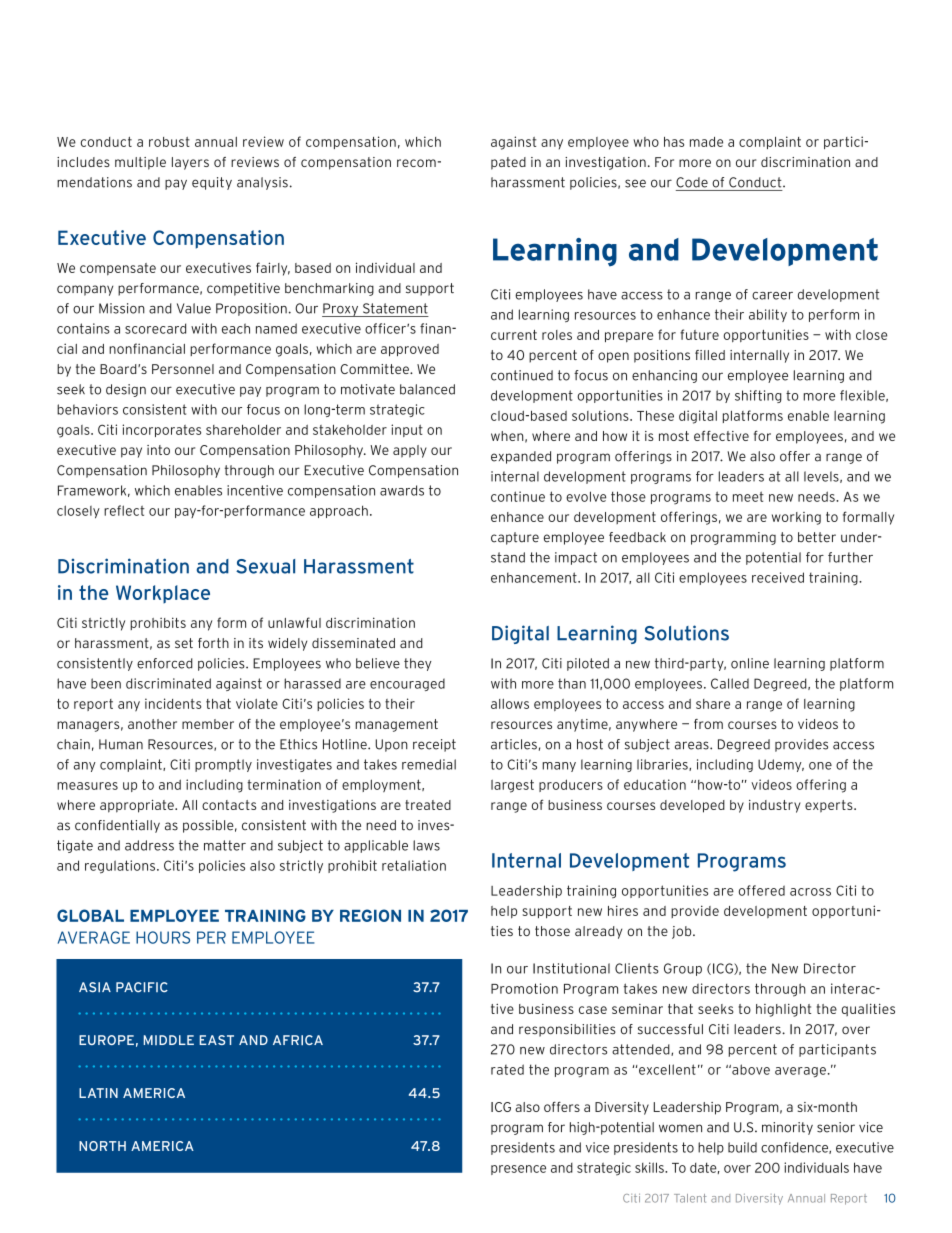  Describe the element at coordinates (102, 1146) in the screenshot. I see `NORTH` at that location.
